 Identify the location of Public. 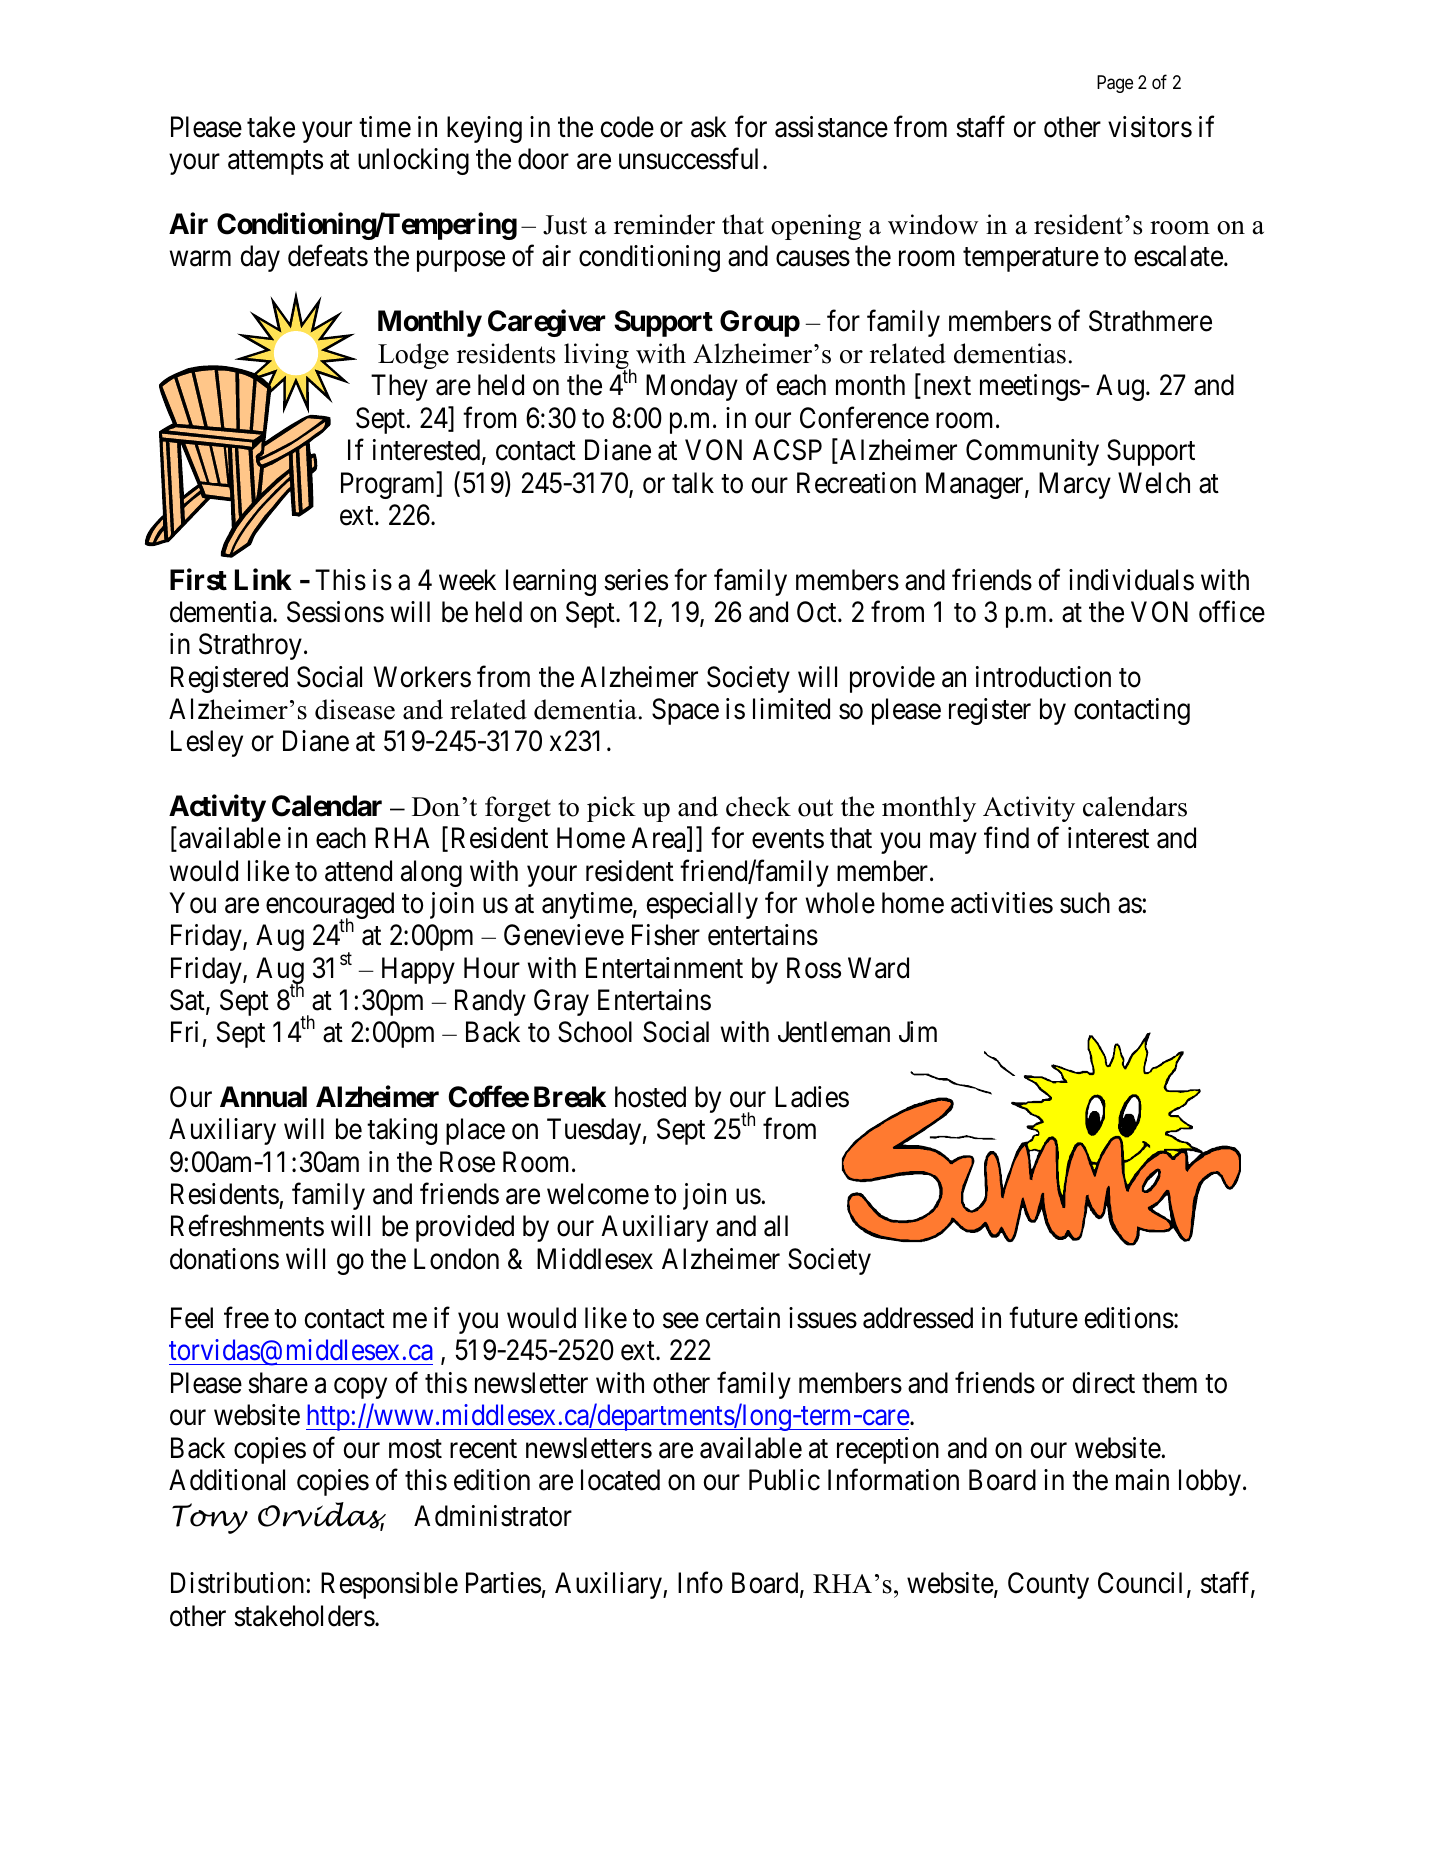
(784, 1480).
